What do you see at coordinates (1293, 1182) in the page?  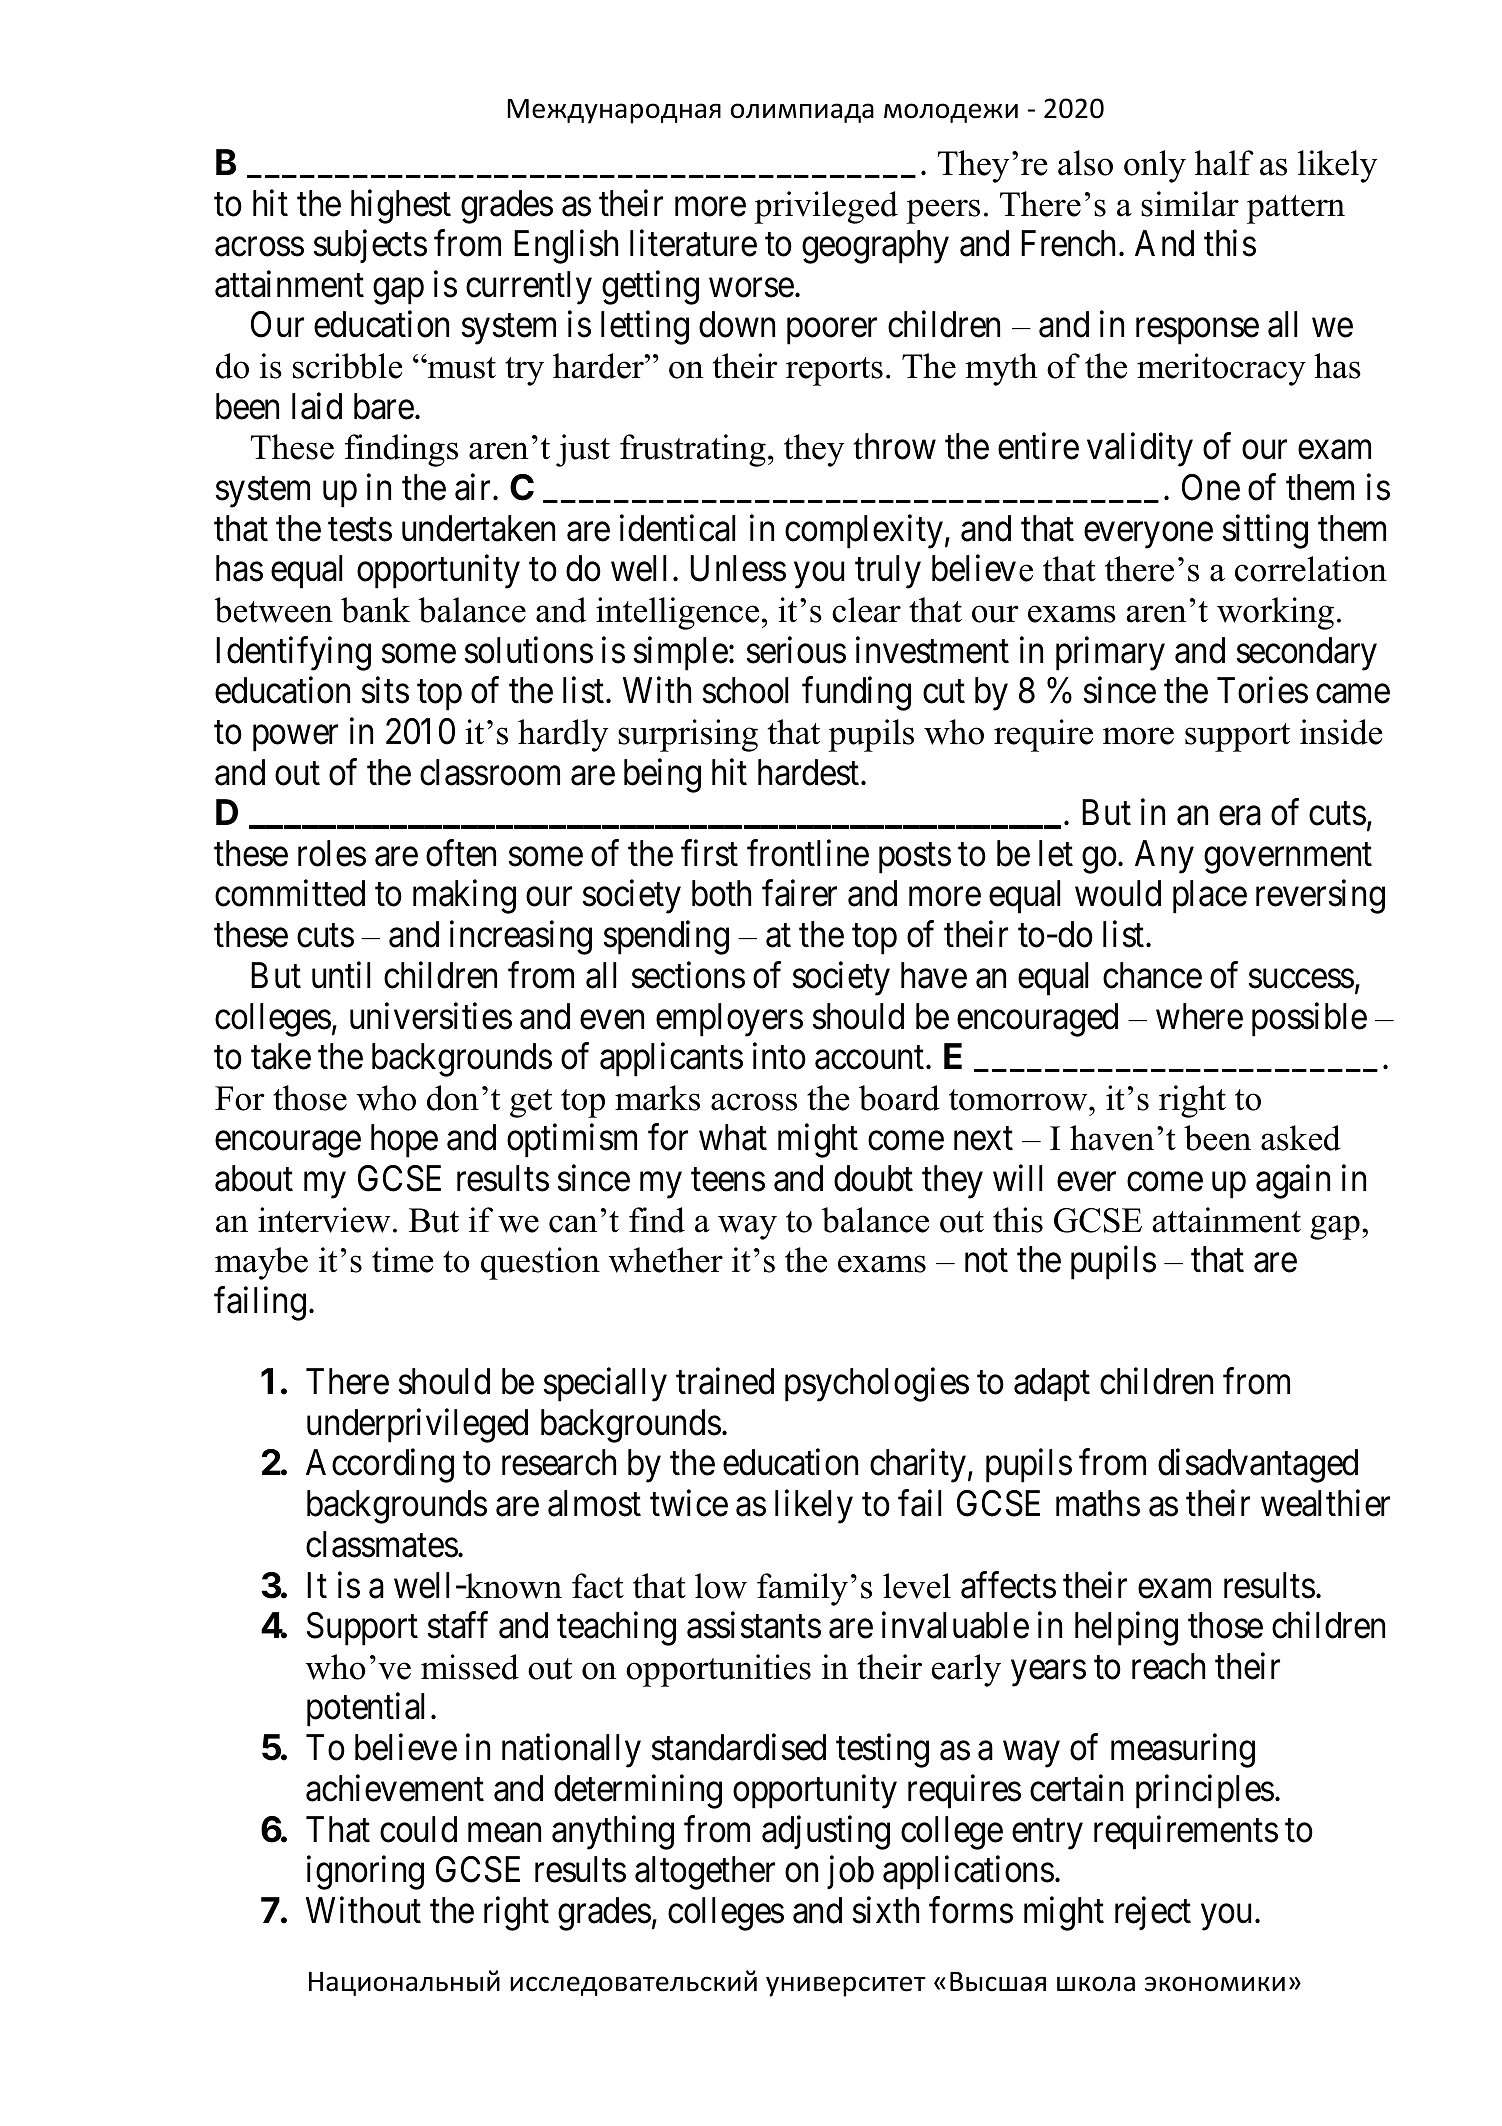 I see `again` at bounding box center [1293, 1182].
